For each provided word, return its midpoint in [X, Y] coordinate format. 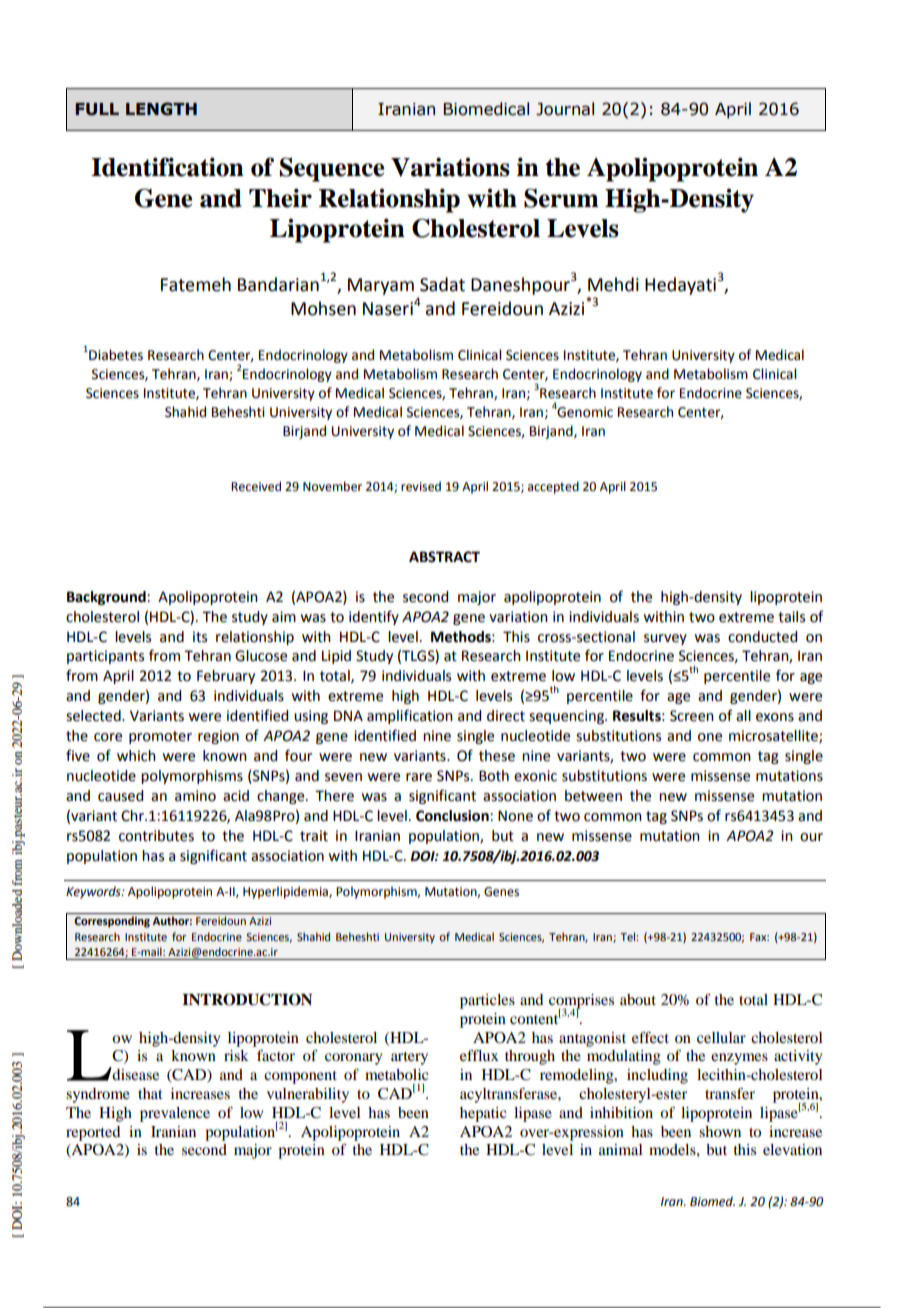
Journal [565, 109]
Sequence [331, 169]
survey [665, 639]
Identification [167, 167]
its [200, 637]
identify [374, 617]
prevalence [175, 1114]
